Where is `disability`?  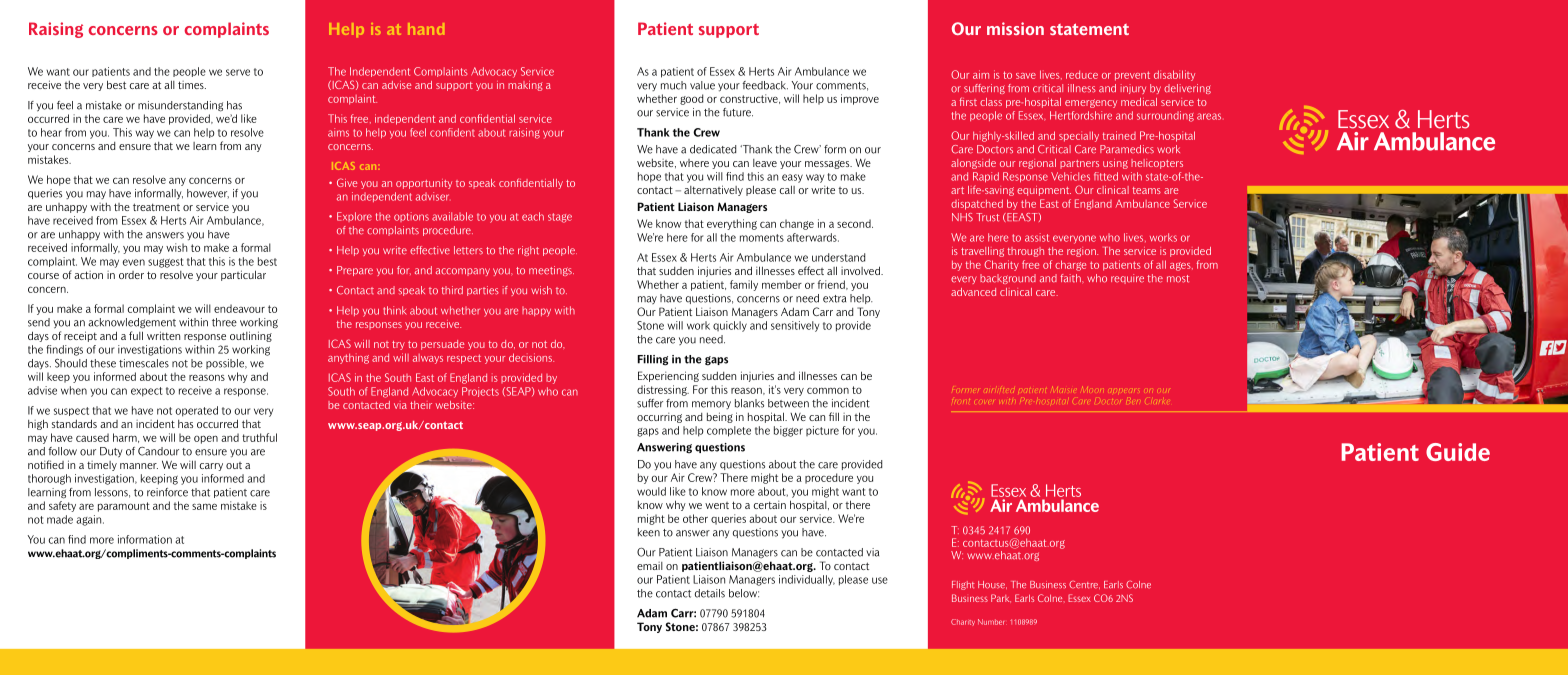
disability is located at coordinates (1174, 75).
